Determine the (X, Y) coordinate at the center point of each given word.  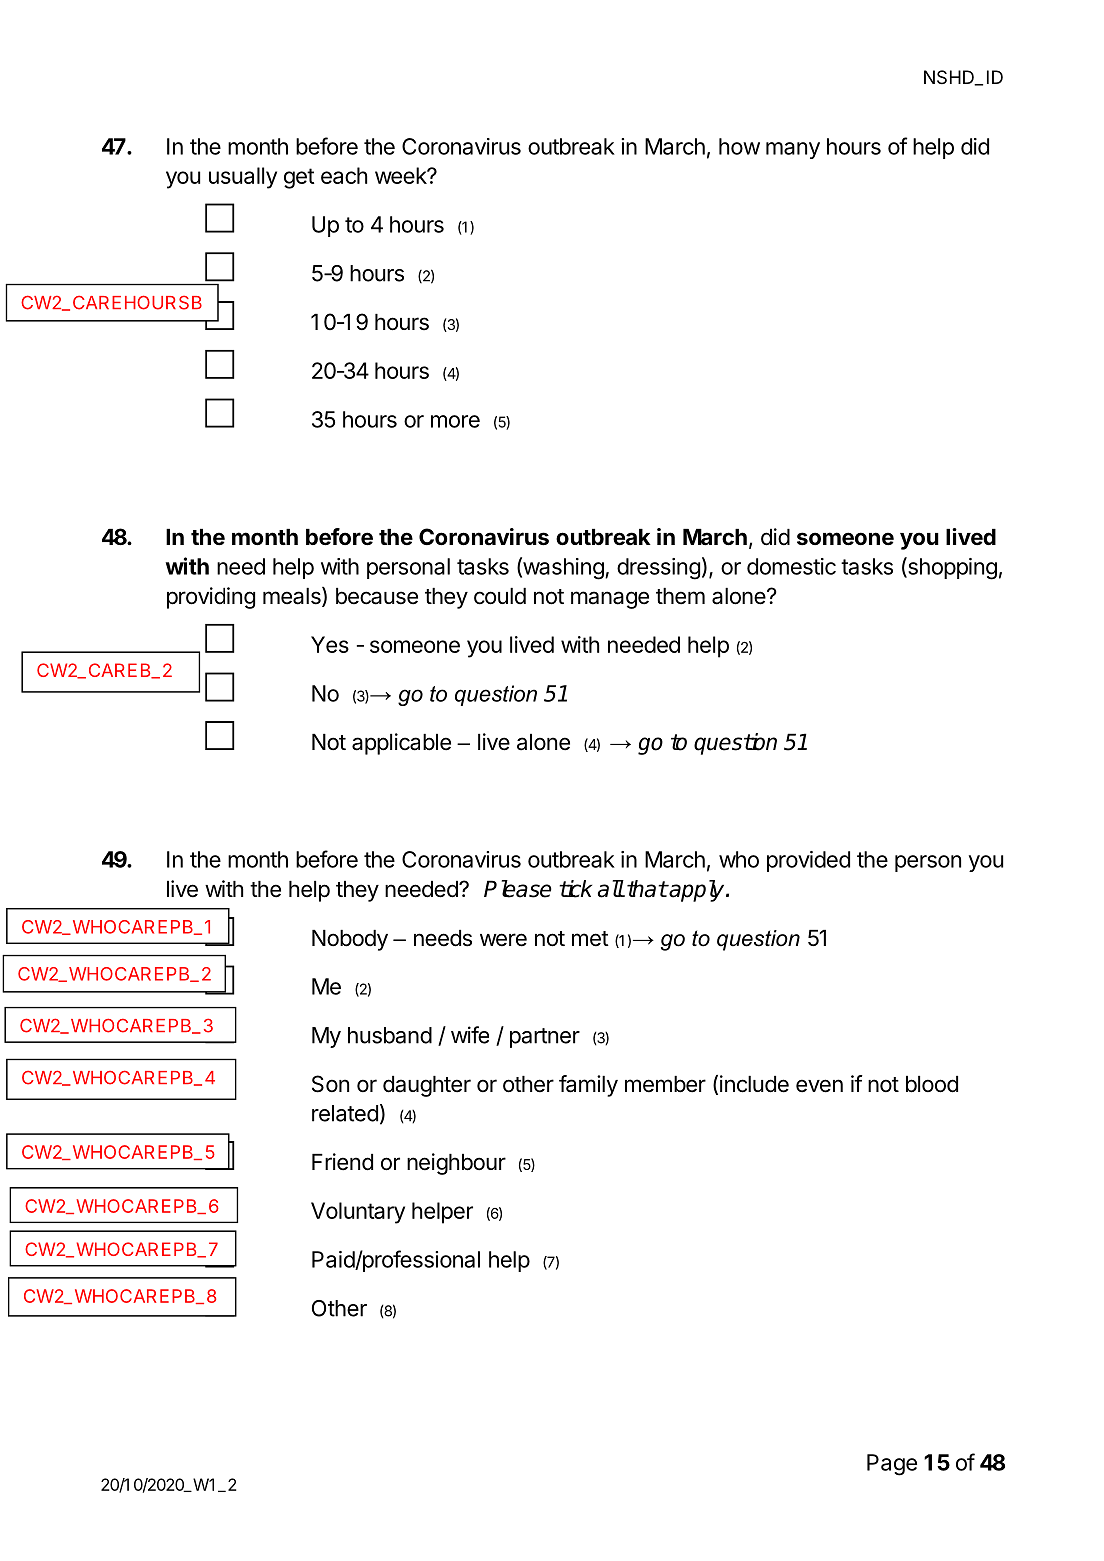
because (377, 596)
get (299, 178)
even (819, 1086)
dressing (658, 569)
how (739, 146)
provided (808, 861)
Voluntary (358, 1213)
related (345, 1113)
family (588, 1086)
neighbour (456, 1164)
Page (892, 1465)
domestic (791, 566)
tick (575, 889)
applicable (401, 744)
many (793, 150)
